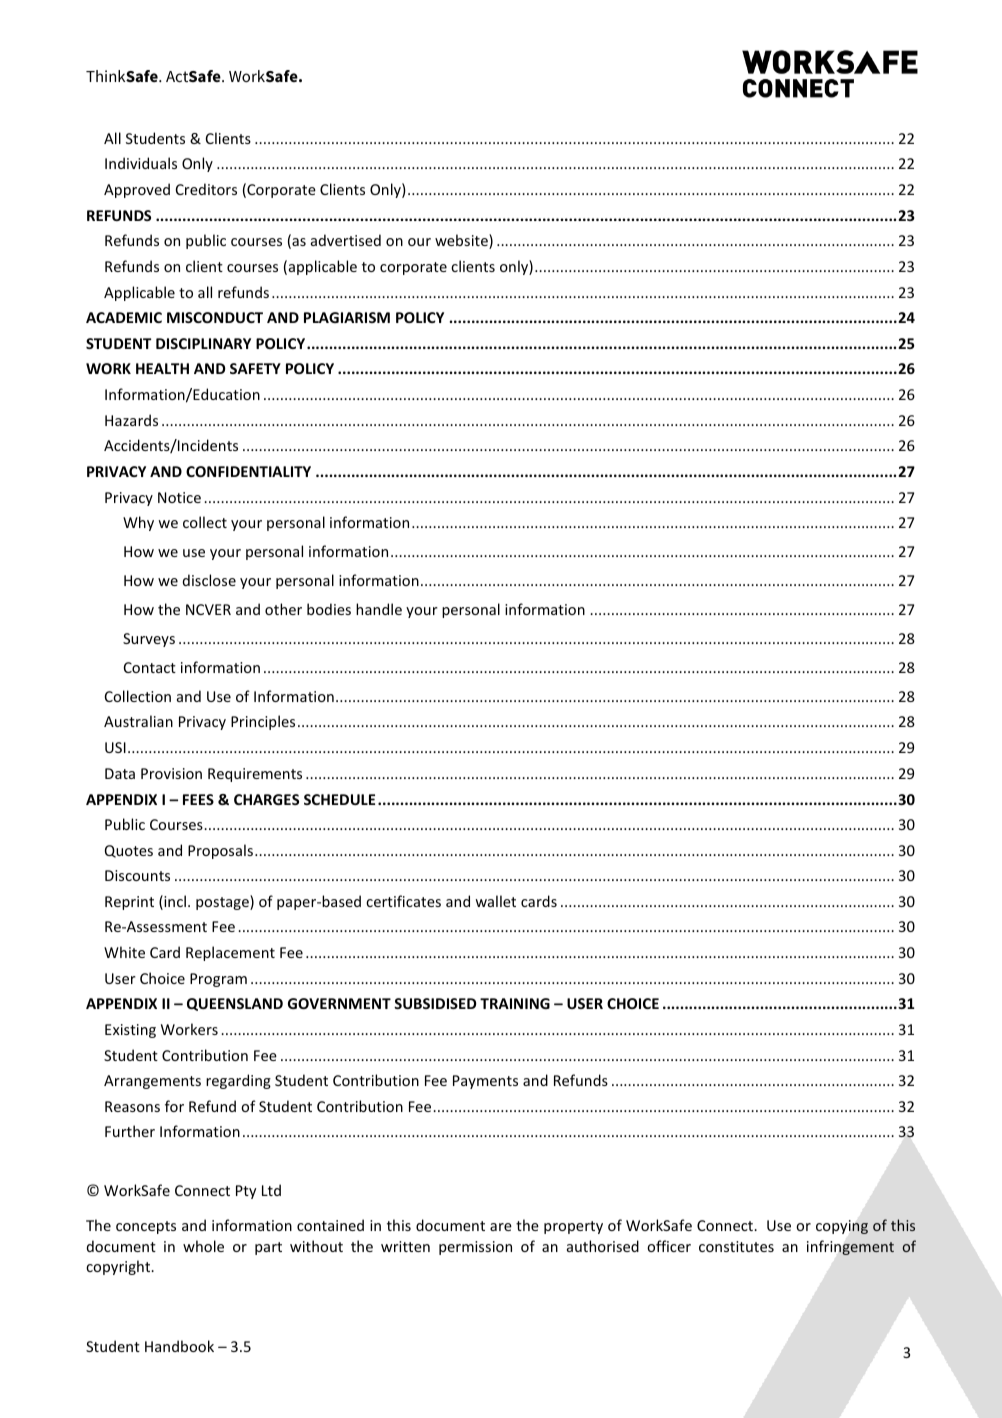 The image size is (1002, 1418). What do you see at coordinates (235, 1004) in the screenshot?
I see `QUEENSLAND` at bounding box center [235, 1004].
